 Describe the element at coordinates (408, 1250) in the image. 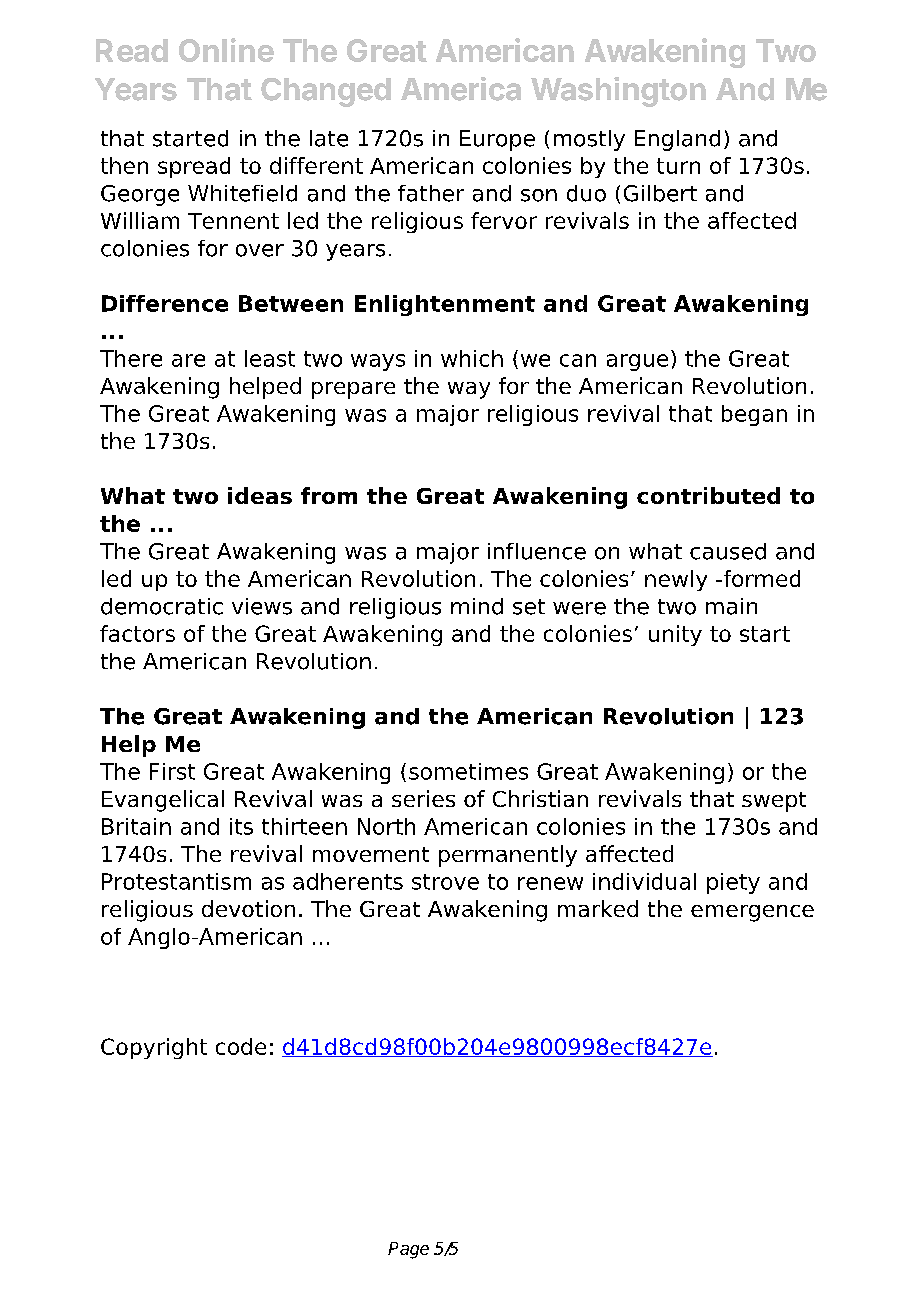

I see `Page` at that location.
